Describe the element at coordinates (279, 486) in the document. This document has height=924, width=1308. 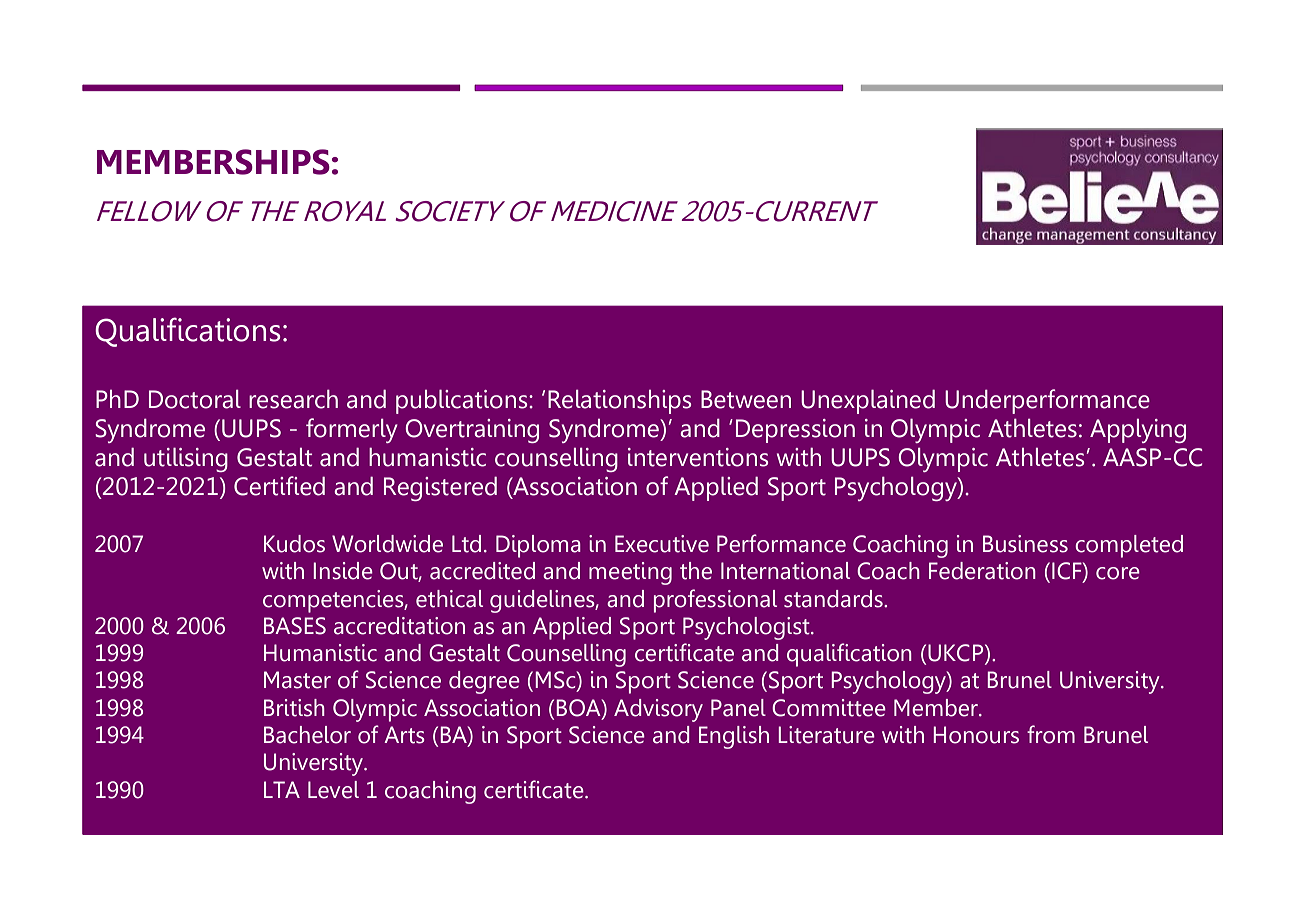
I see `Certified` at that location.
